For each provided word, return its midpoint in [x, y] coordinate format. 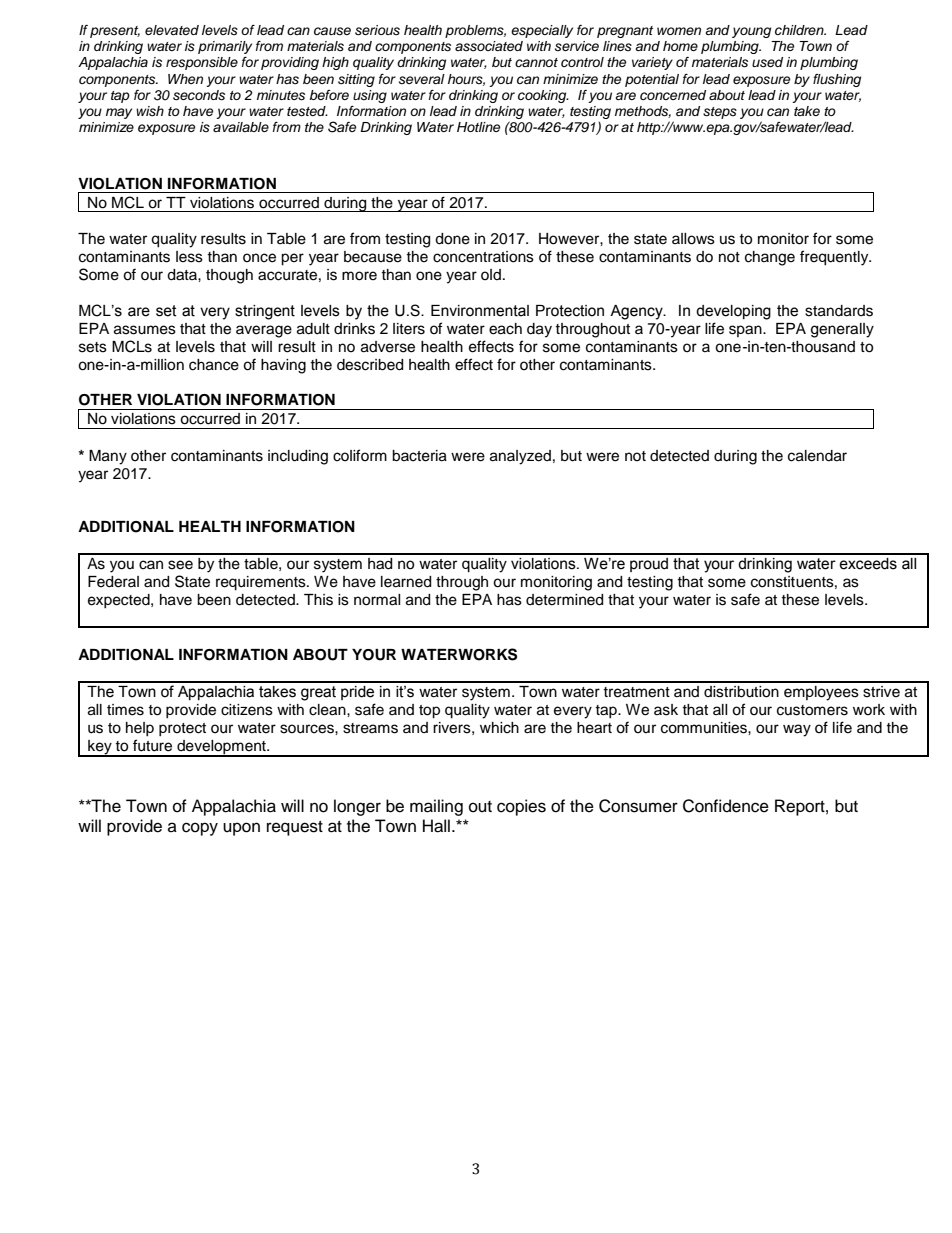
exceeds [868, 564]
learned [406, 582]
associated [489, 46]
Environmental [480, 311]
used [767, 62]
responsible [202, 63]
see [180, 565]
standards [839, 311]
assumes [145, 330]
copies [521, 807]
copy [200, 829]
